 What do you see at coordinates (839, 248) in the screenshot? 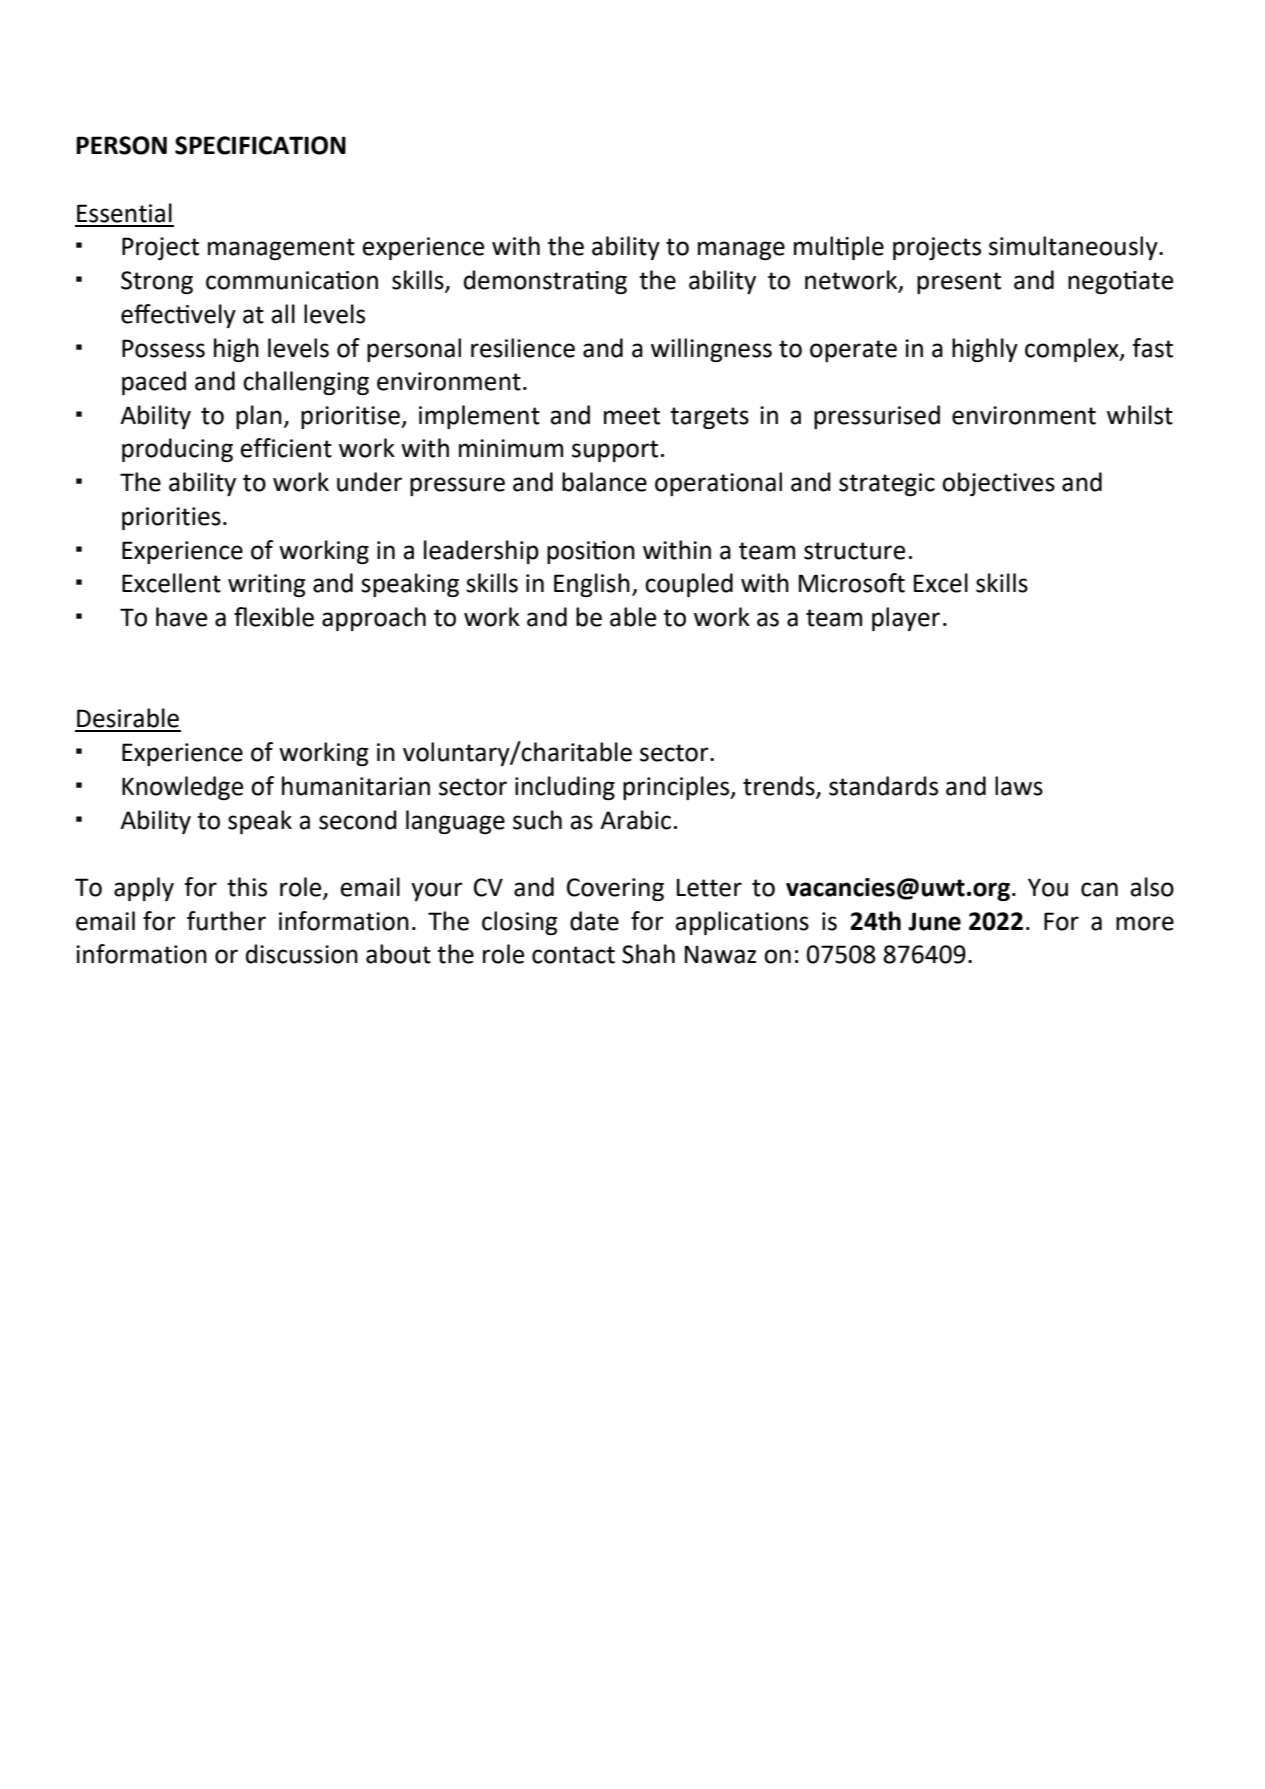
I see `multiple` at bounding box center [839, 248].
